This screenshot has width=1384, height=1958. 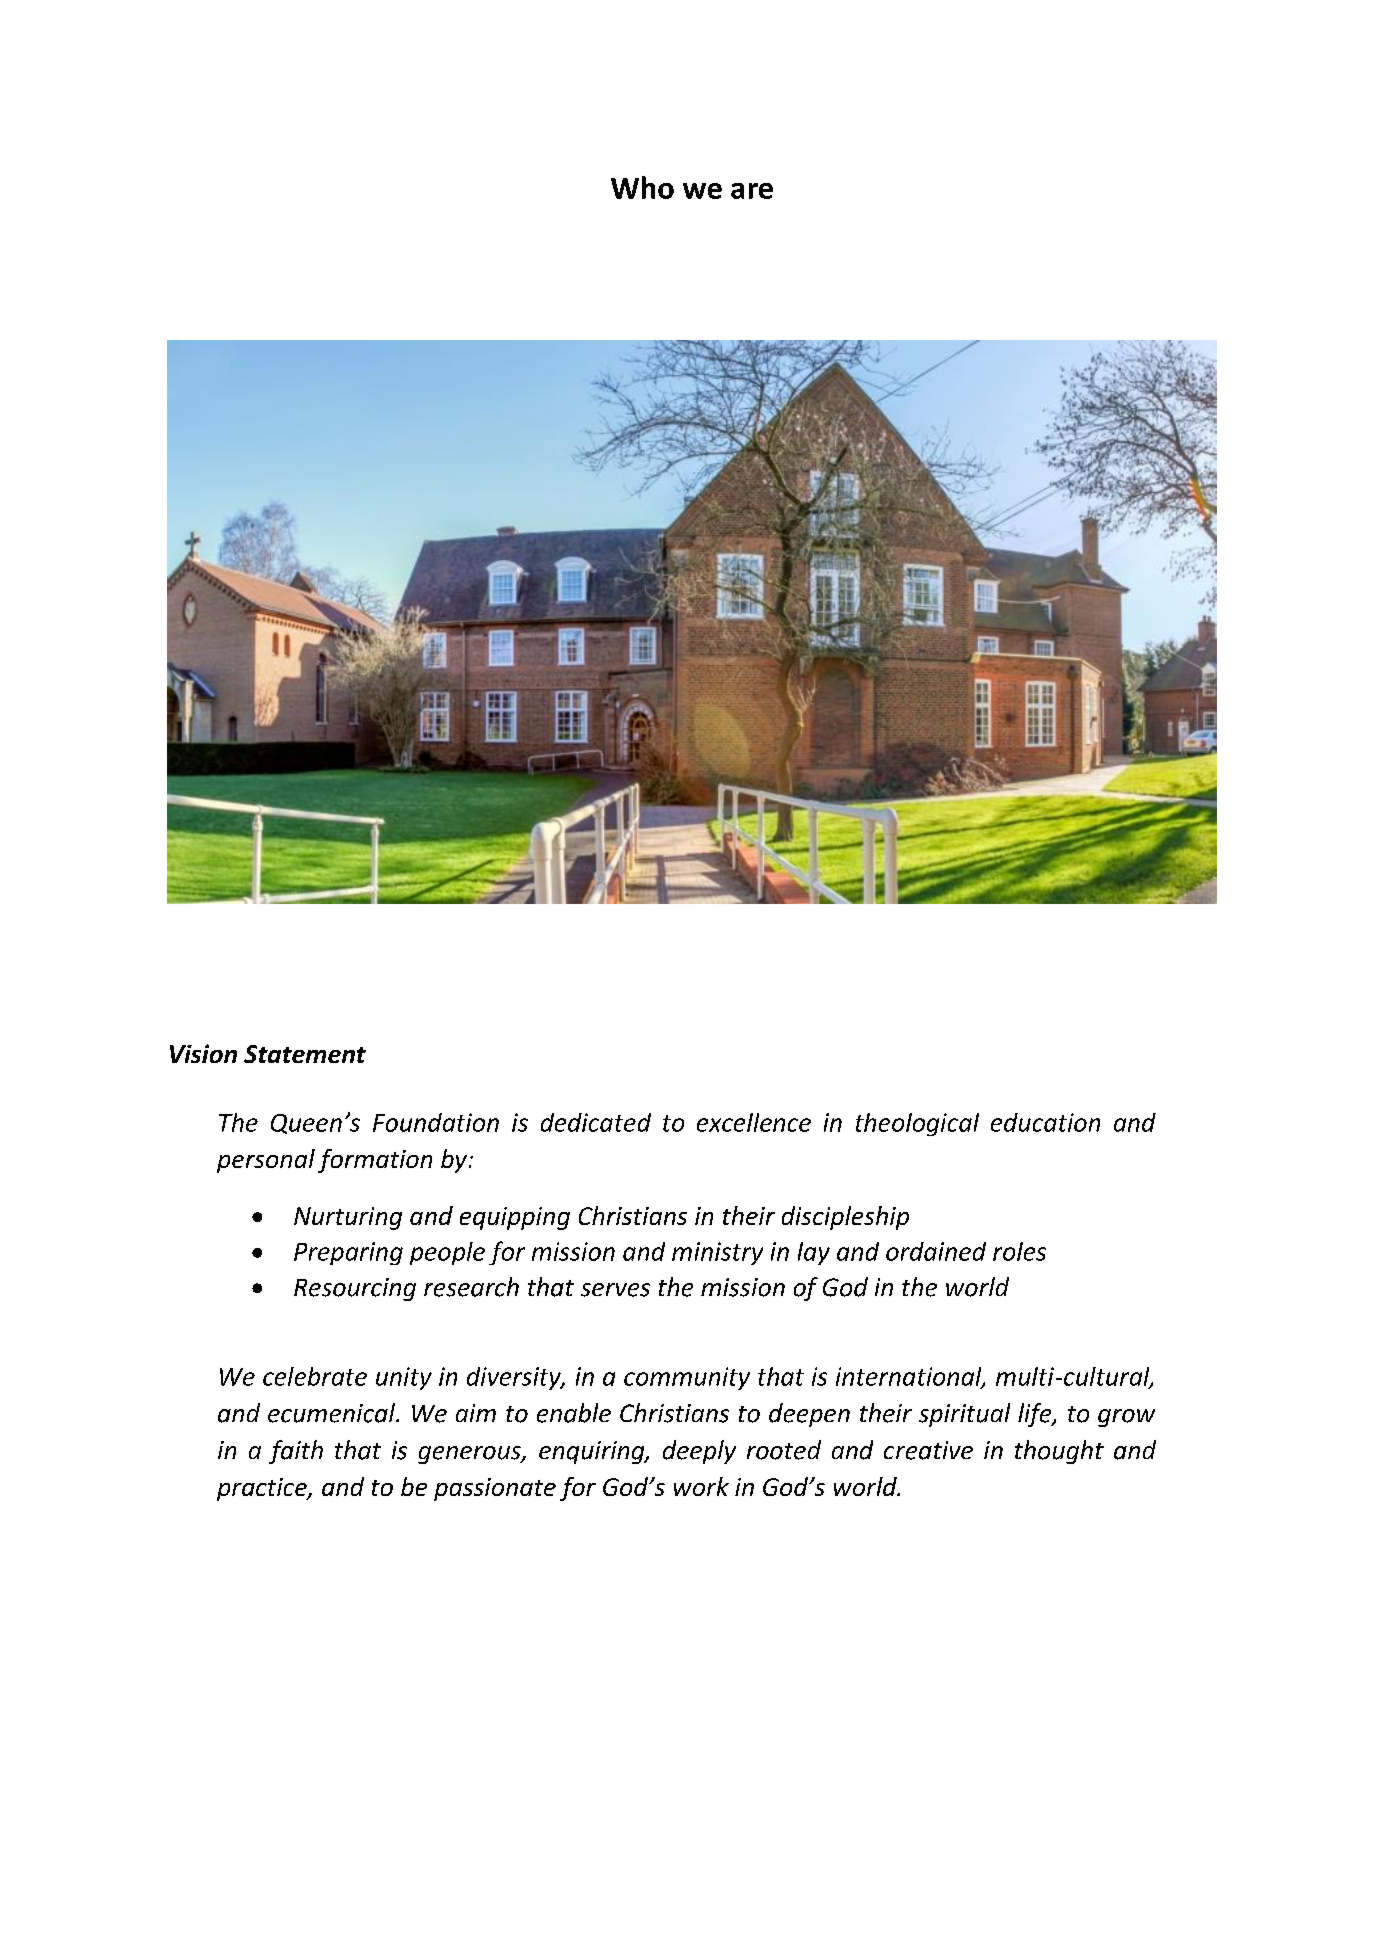 I want to click on excellence, so click(x=754, y=1122).
